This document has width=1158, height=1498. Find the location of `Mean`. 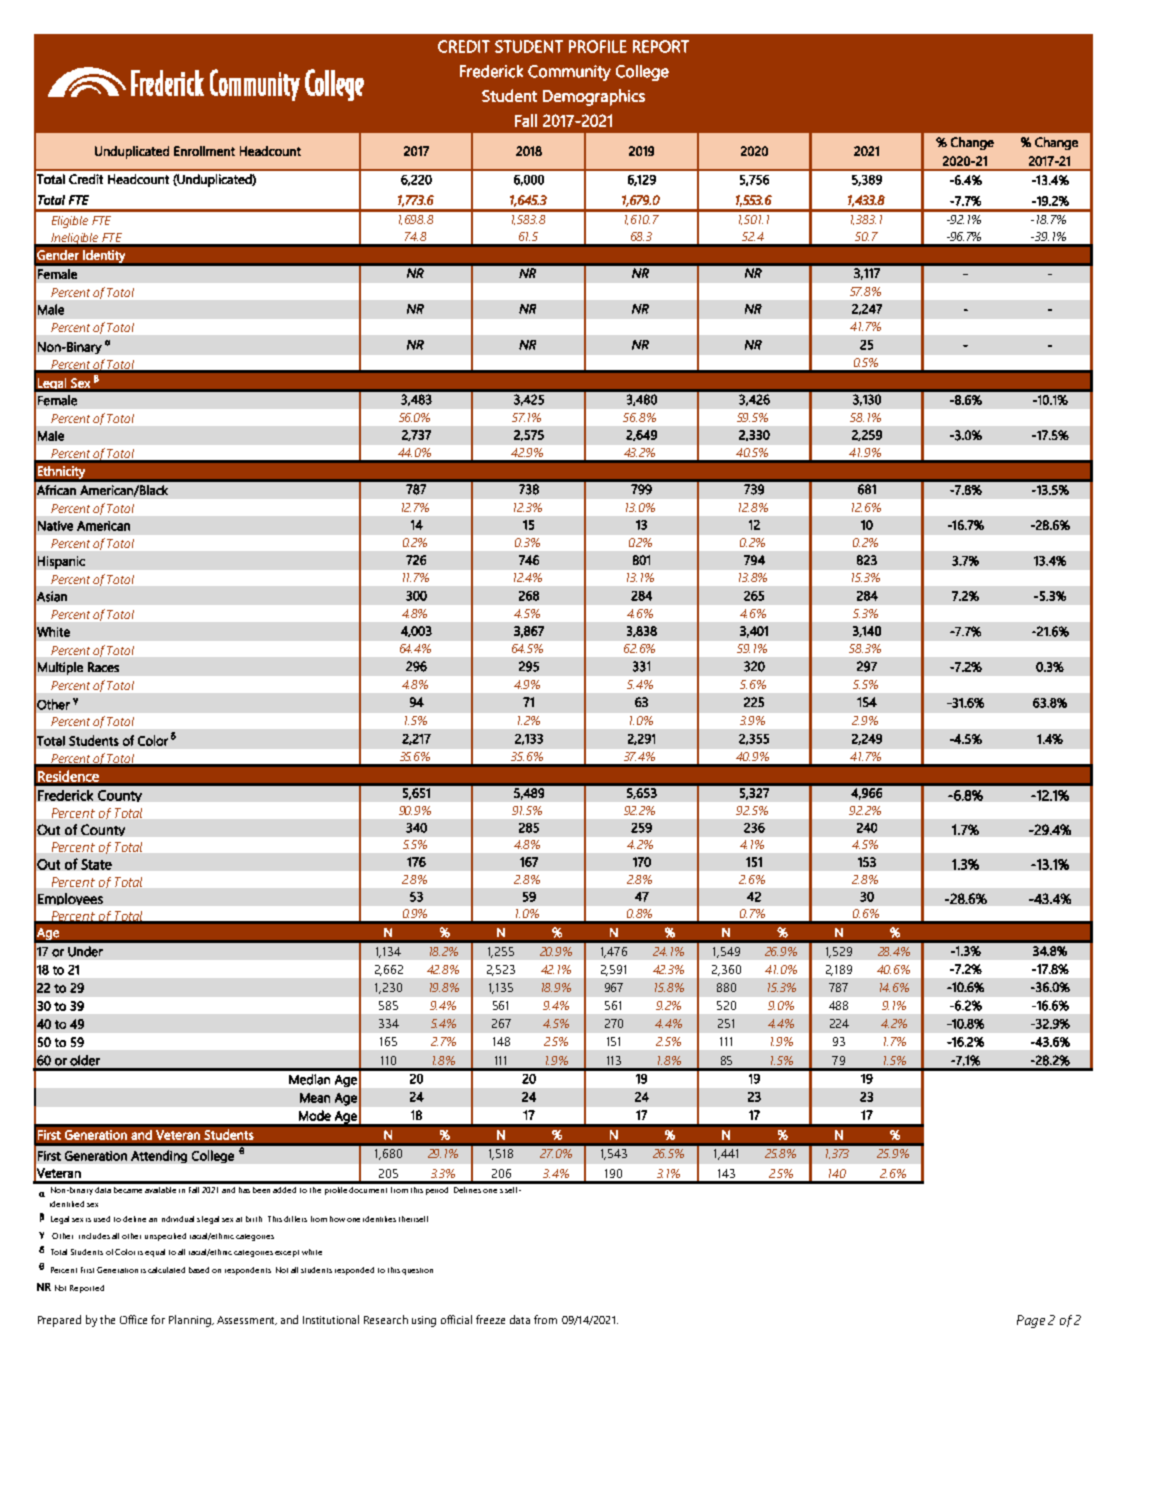

Mean is located at coordinates (315, 1098).
